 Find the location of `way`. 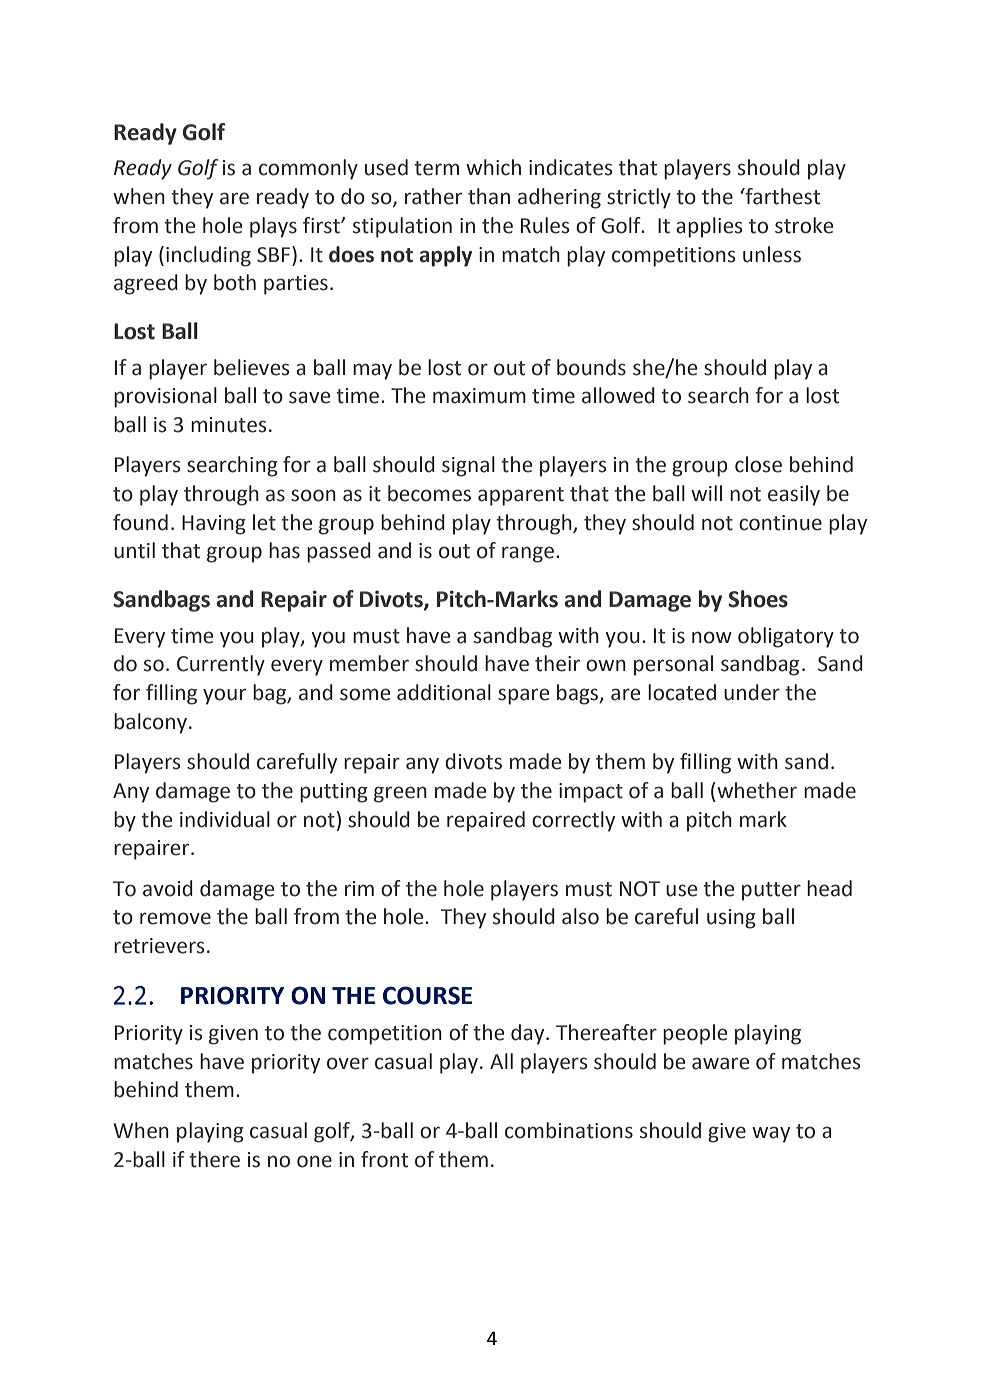

way is located at coordinates (771, 1134).
